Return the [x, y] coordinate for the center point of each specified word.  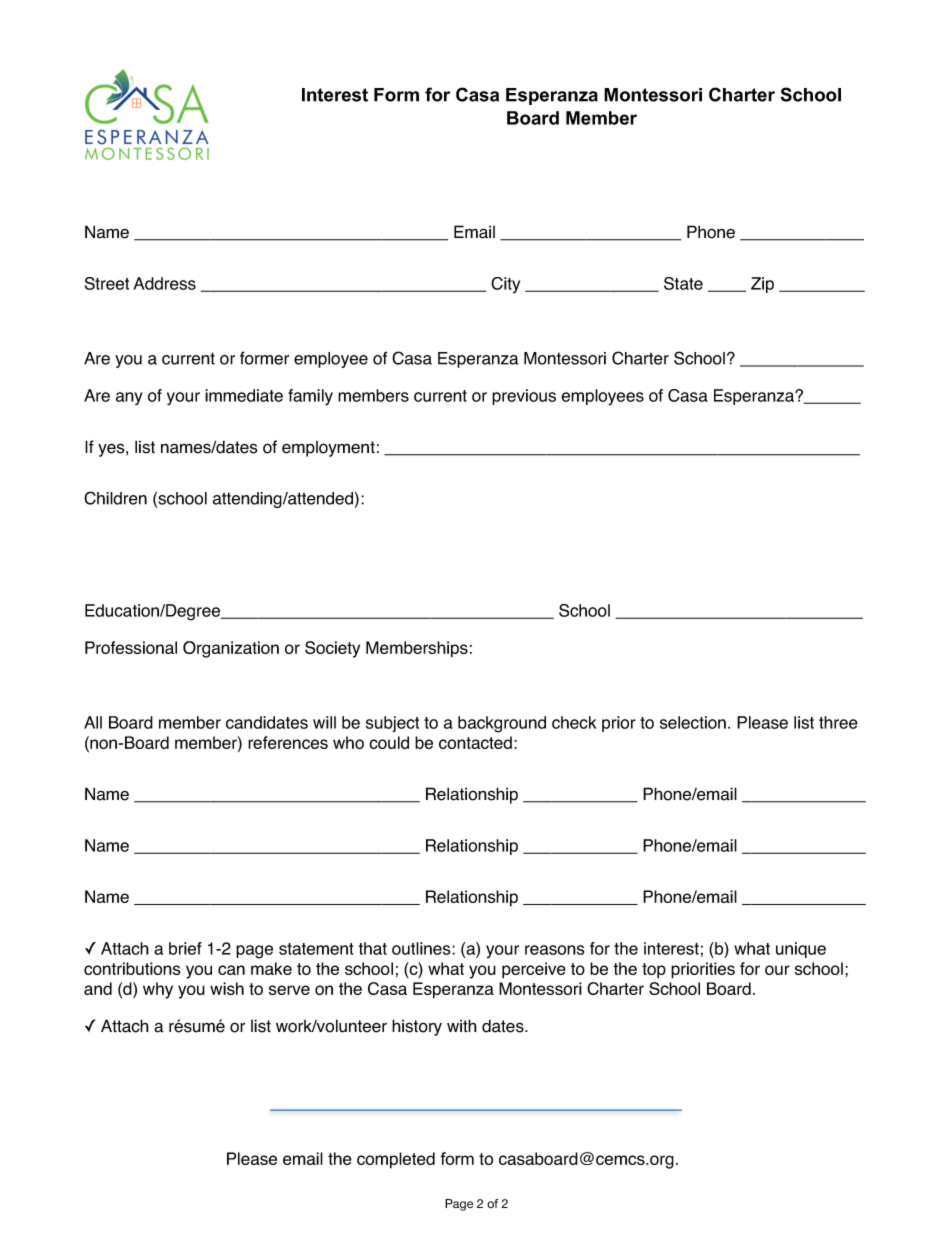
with [462, 1025]
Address [165, 283]
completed [396, 1160]
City [505, 285]
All [93, 722]
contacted [475, 742]
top [654, 971]
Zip [762, 285]
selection [693, 722]
